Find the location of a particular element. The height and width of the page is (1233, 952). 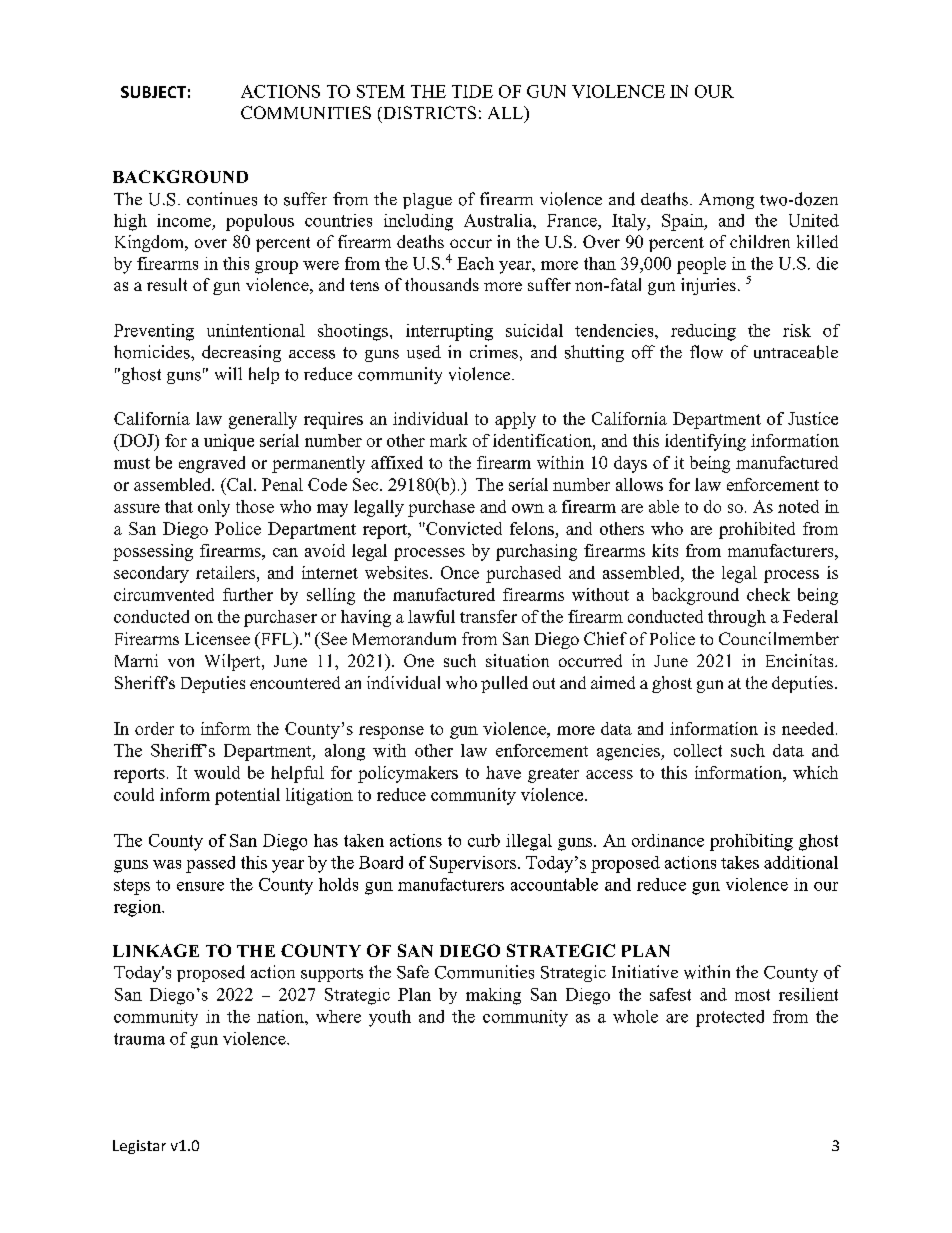

nation is located at coordinates (281, 1016).
